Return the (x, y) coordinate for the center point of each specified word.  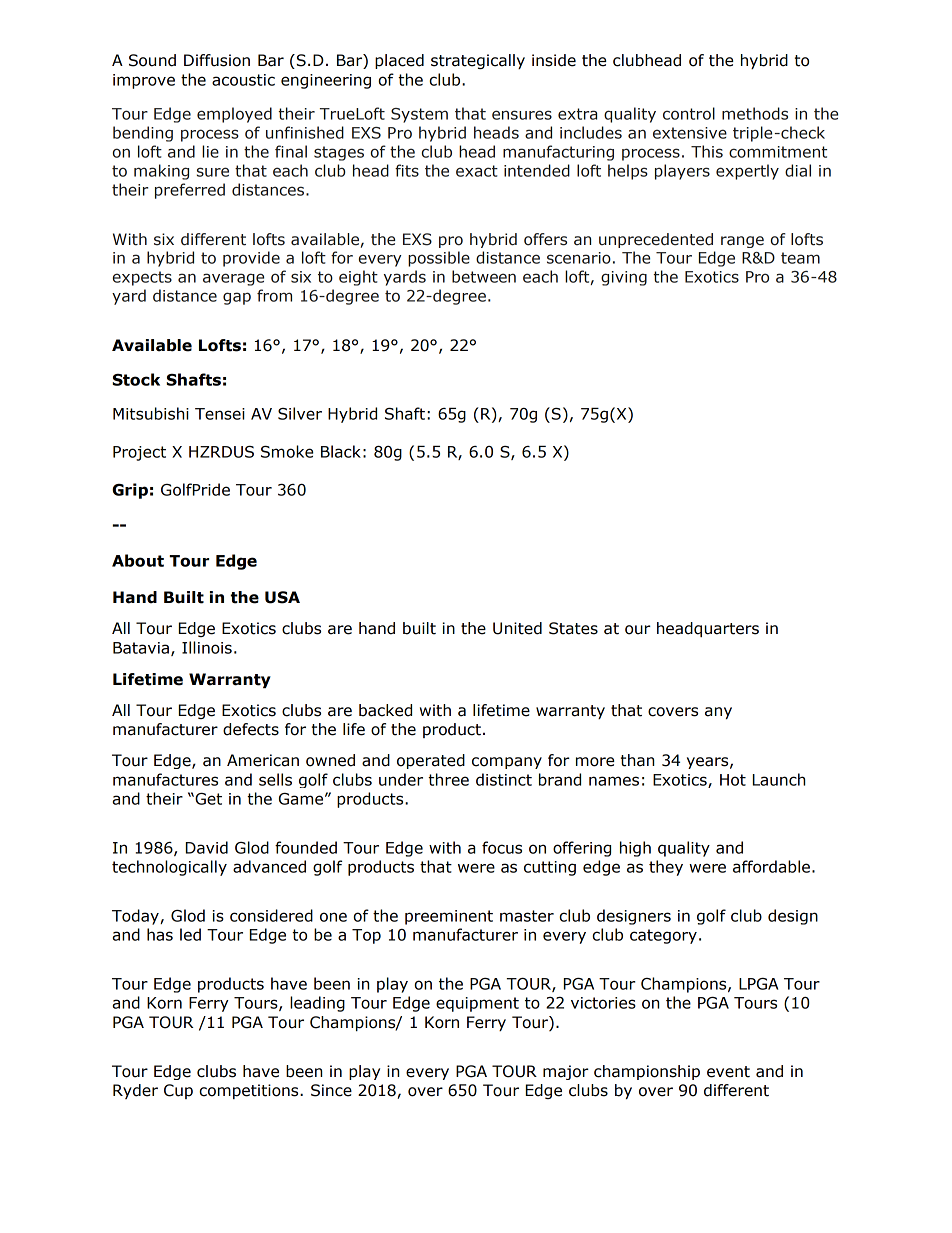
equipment (477, 1004)
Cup (178, 1091)
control (689, 113)
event (728, 1072)
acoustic (243, 80)
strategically (478, 61)
